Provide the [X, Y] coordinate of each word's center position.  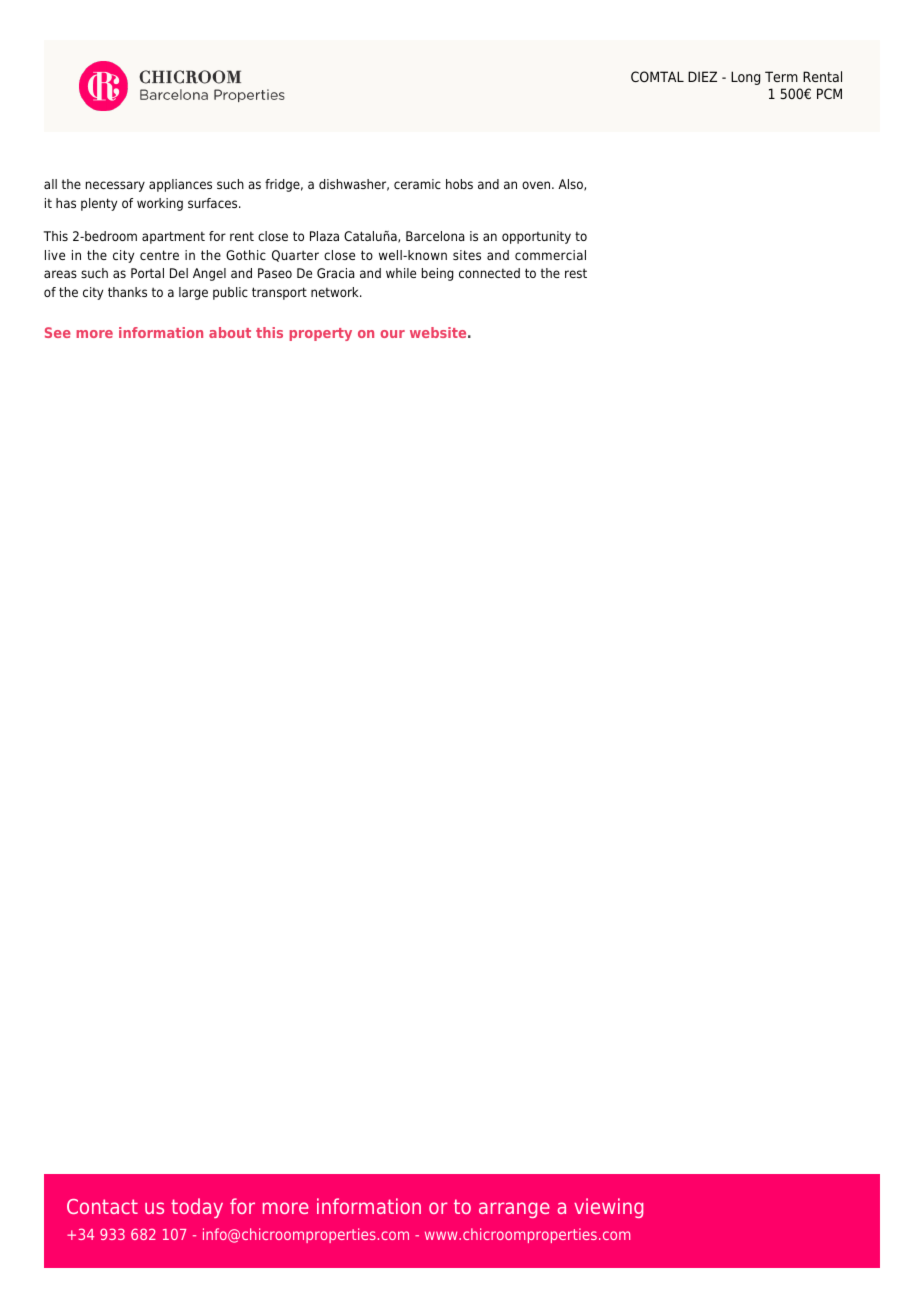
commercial [550, 255]
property [320, 334]
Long [745, 78]
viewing [608, 1208]
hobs [459, 184]
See [58, 332]
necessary [115, 186]
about [230, 332]
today [197, 1208]
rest [576, 273]
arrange [514, 1210]
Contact [102, 1206]
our [392, 334]
